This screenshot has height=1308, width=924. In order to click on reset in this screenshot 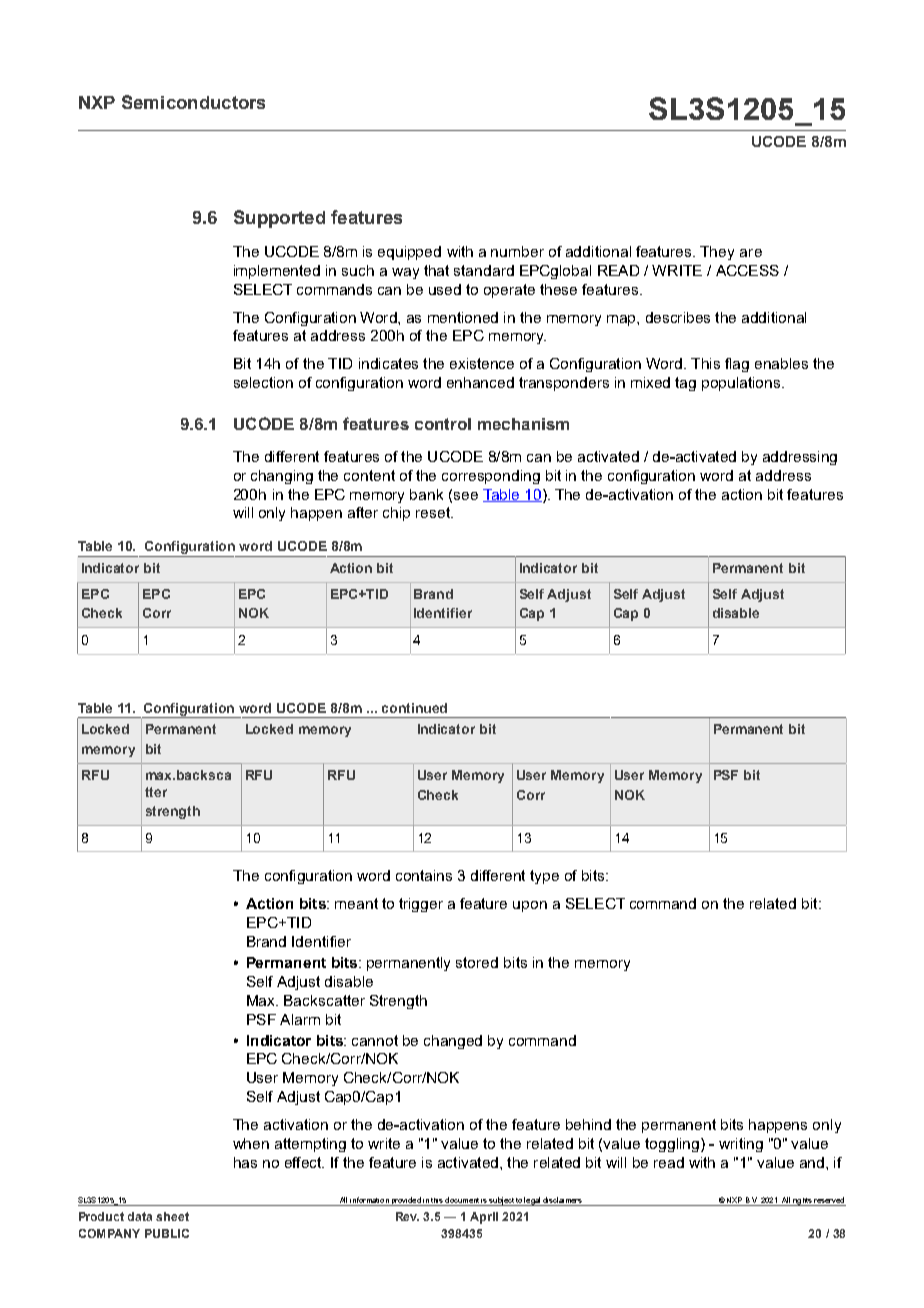, I will do `click(434, 512)`.
